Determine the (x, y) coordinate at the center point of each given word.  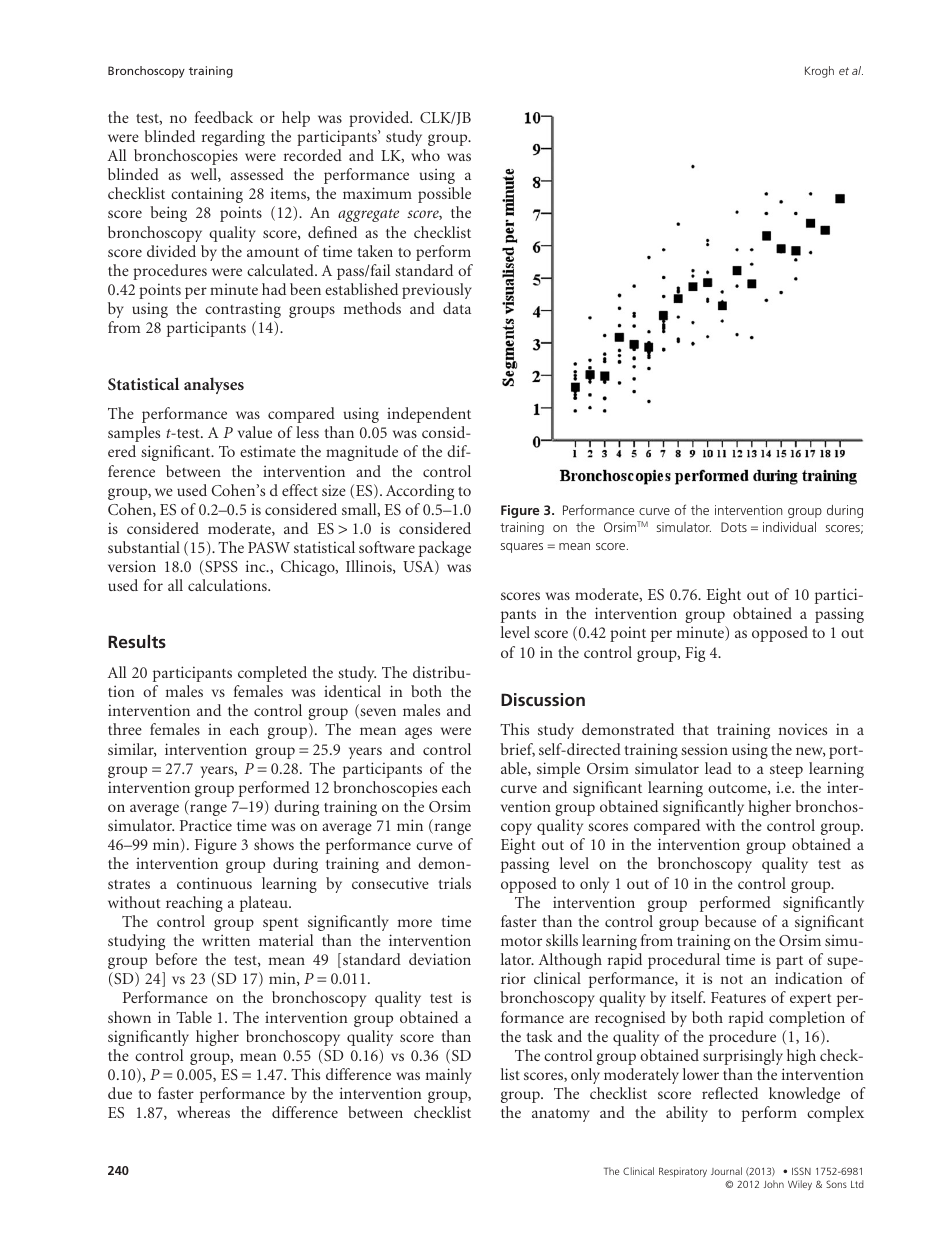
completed (272, 674)
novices (803, 729)
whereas (203, 1112)
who (425, 155)
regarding (233, 138)
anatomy (561, 1115)
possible (444, 195)
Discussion (543, 699)
